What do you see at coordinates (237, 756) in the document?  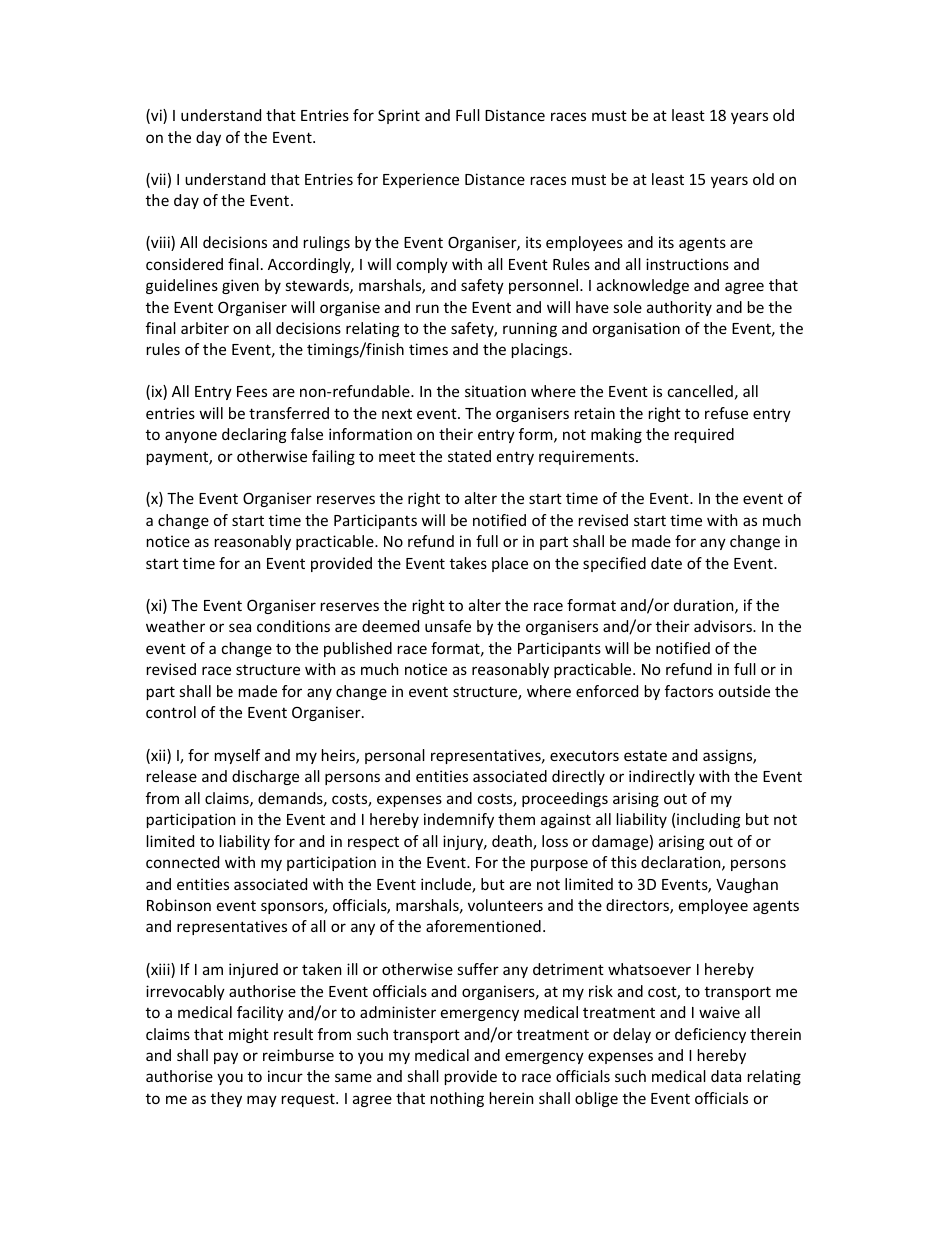 I see `myself` at bounding box center [237, 756].
